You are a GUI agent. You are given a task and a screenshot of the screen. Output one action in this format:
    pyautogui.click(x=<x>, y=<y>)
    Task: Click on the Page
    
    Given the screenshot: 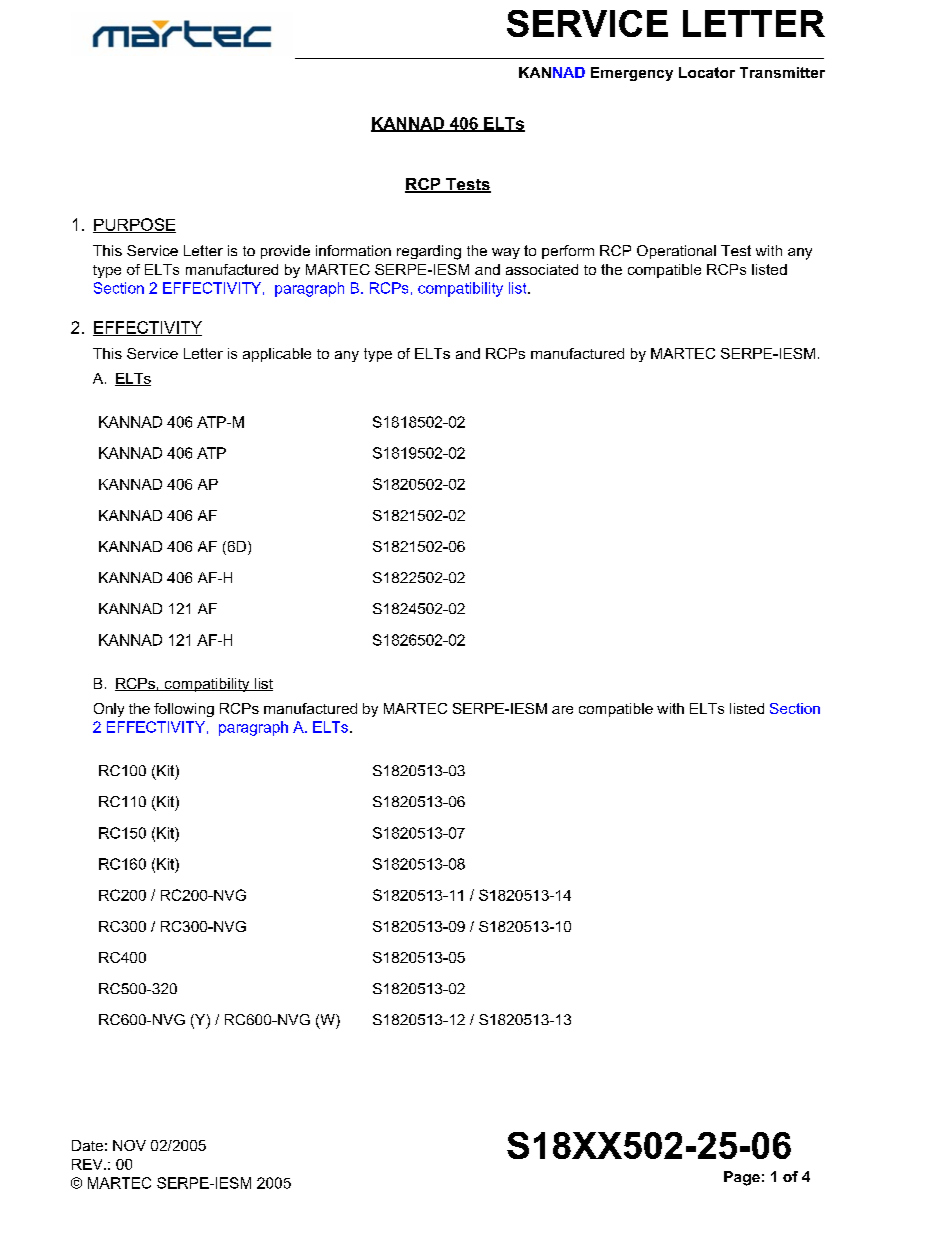 What is the action you would take?
    pyautogui.click(x=742, y=1178)
